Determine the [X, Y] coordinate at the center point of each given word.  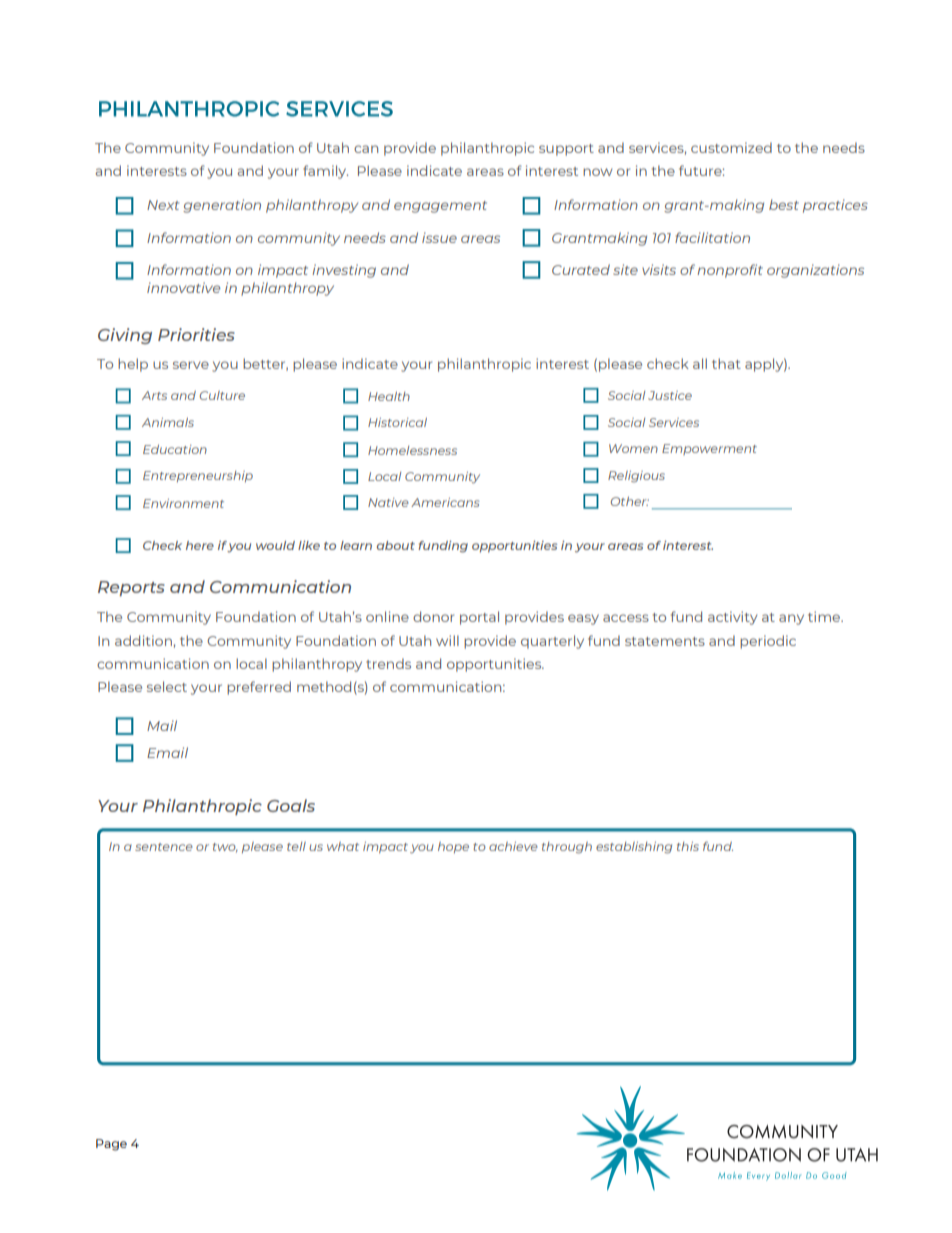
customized [731, 147]
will [447, 640]
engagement [440, 207]
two [225, 848]
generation [222, 206]
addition [143, 640]
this [688, 846]
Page [111, 1145]
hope [453, 847]
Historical [397, 422]
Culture [222, 395]
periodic [768, 642]
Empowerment [709, 449]
